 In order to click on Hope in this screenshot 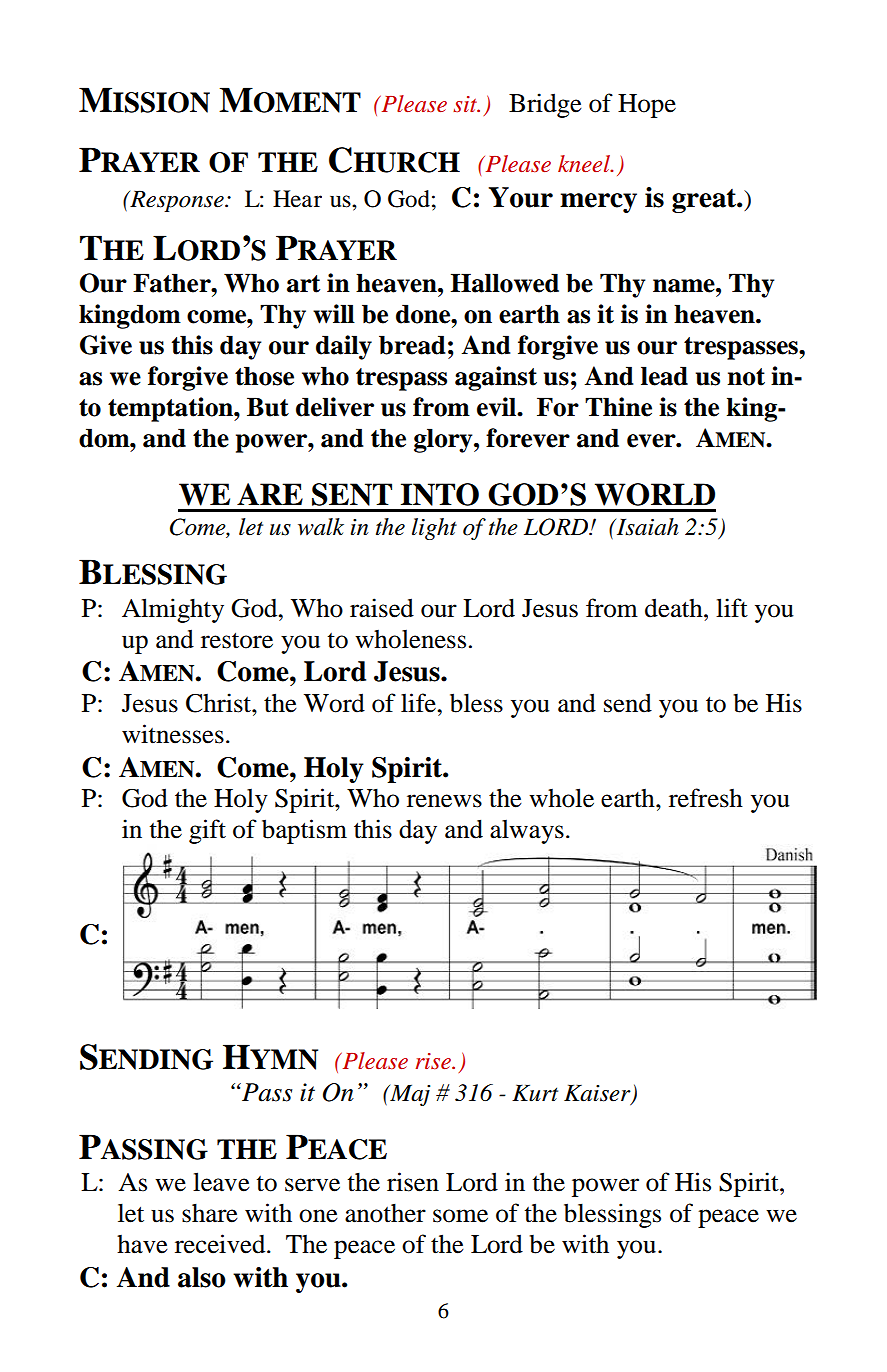, I will do `click(647, 106)`.
